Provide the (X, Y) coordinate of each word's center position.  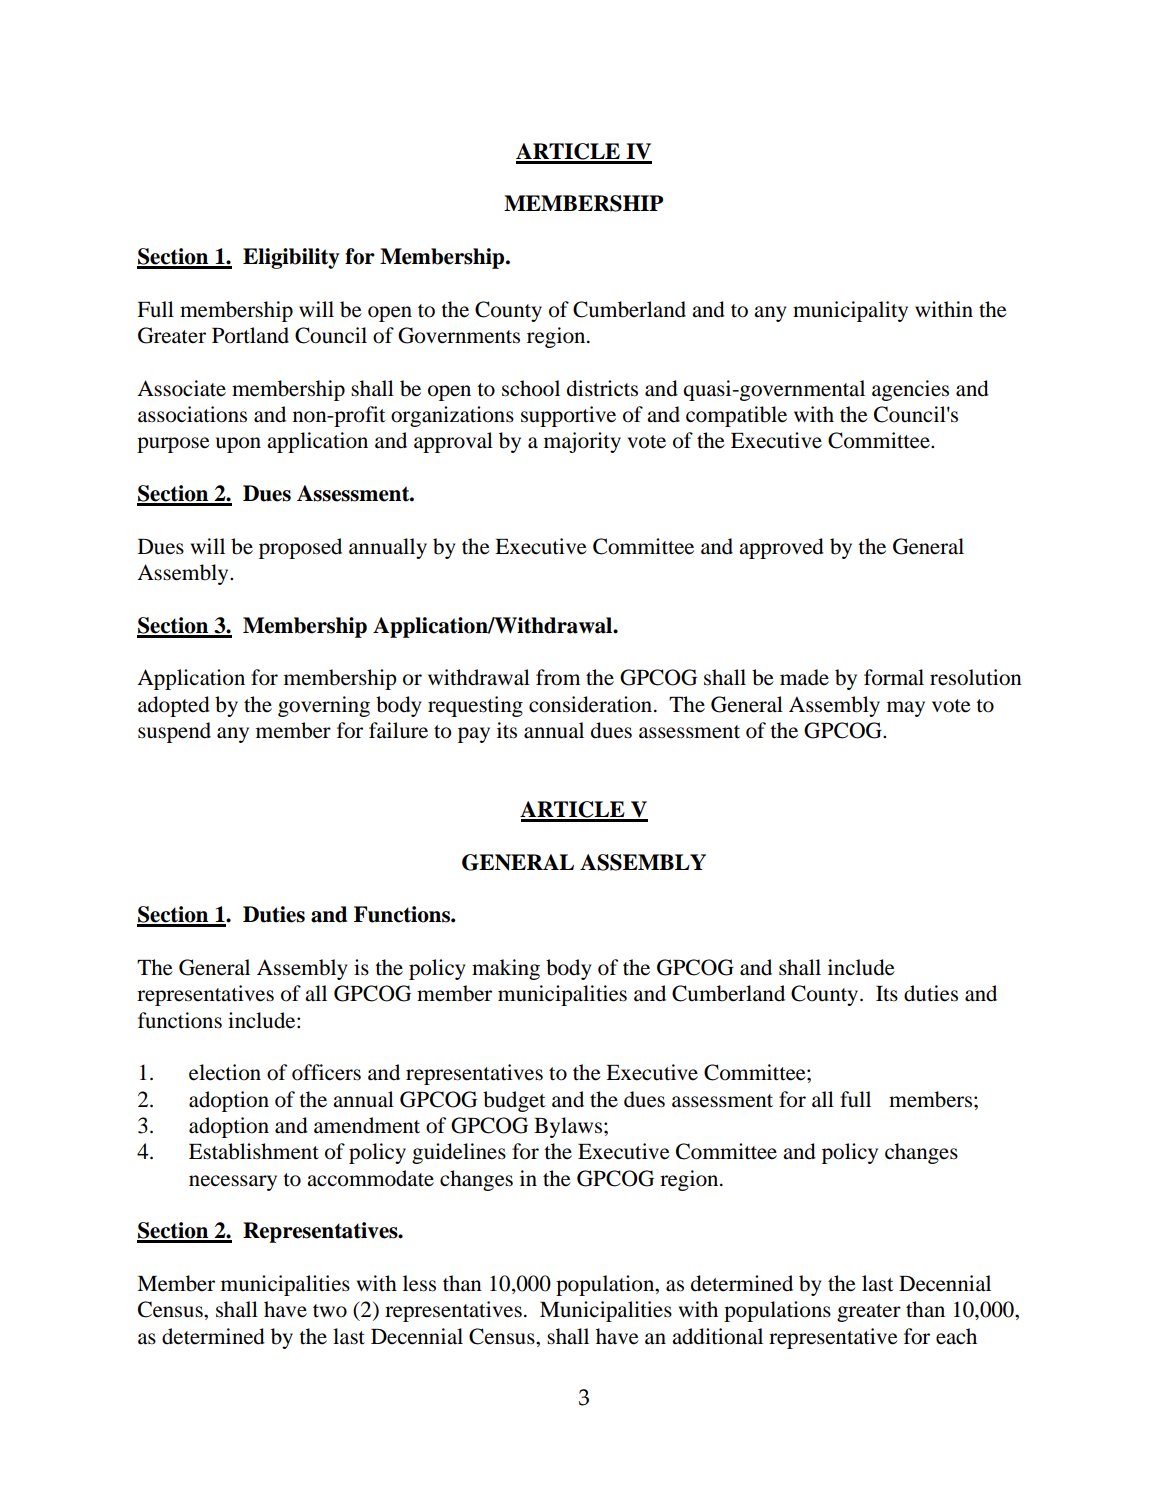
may (906, 709)
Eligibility (291, 258)
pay (474, 735)
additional (717, 1336)
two (330, 1311)
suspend (174, 732)
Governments (459, 335)
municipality (850, 311)
